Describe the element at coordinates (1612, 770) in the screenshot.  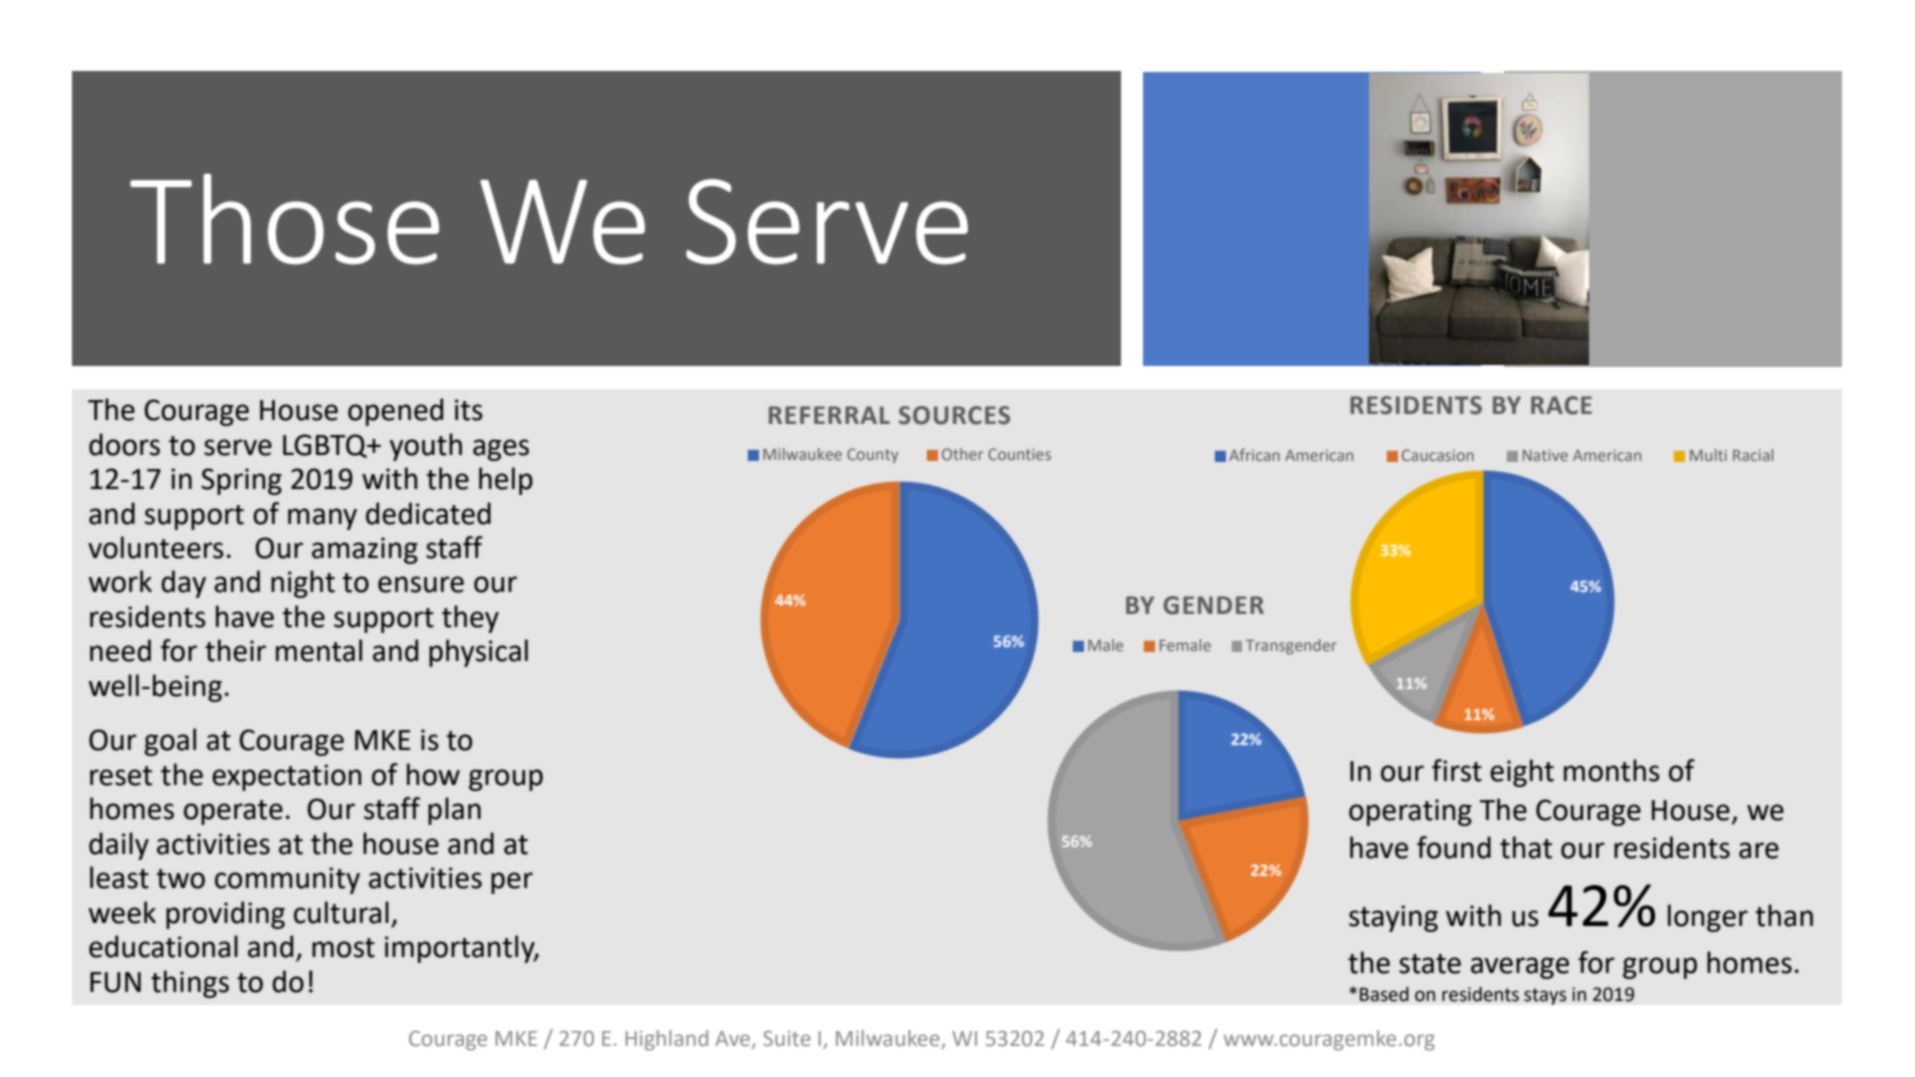
I see `months` at that location.
